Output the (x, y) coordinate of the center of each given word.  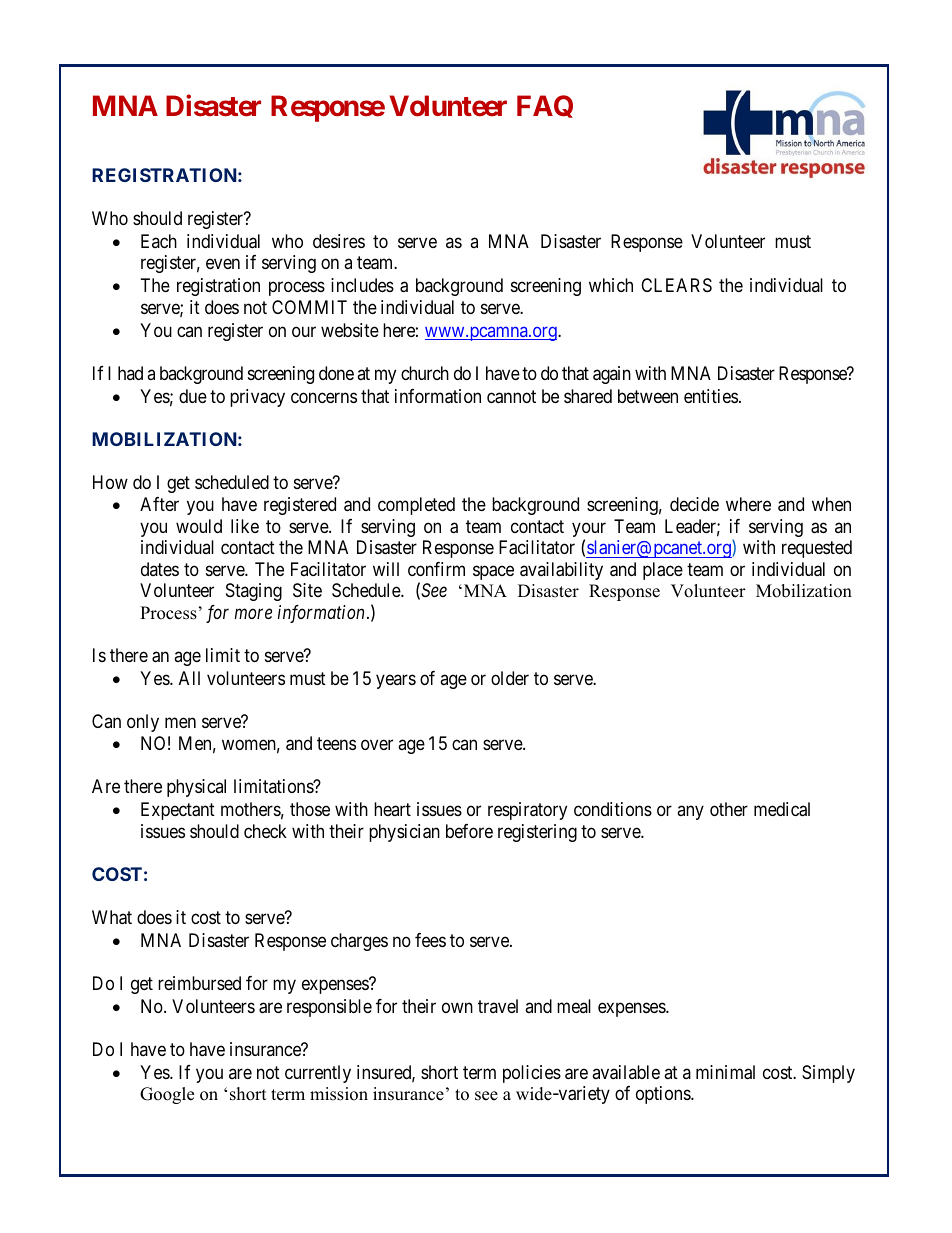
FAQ (545, 106)
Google (167, 1095)
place (663, 571)
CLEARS (676, 285)
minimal (725, 1072)
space (493, 572)
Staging (254, 592)
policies (532, 1074)
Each (159, 241)
